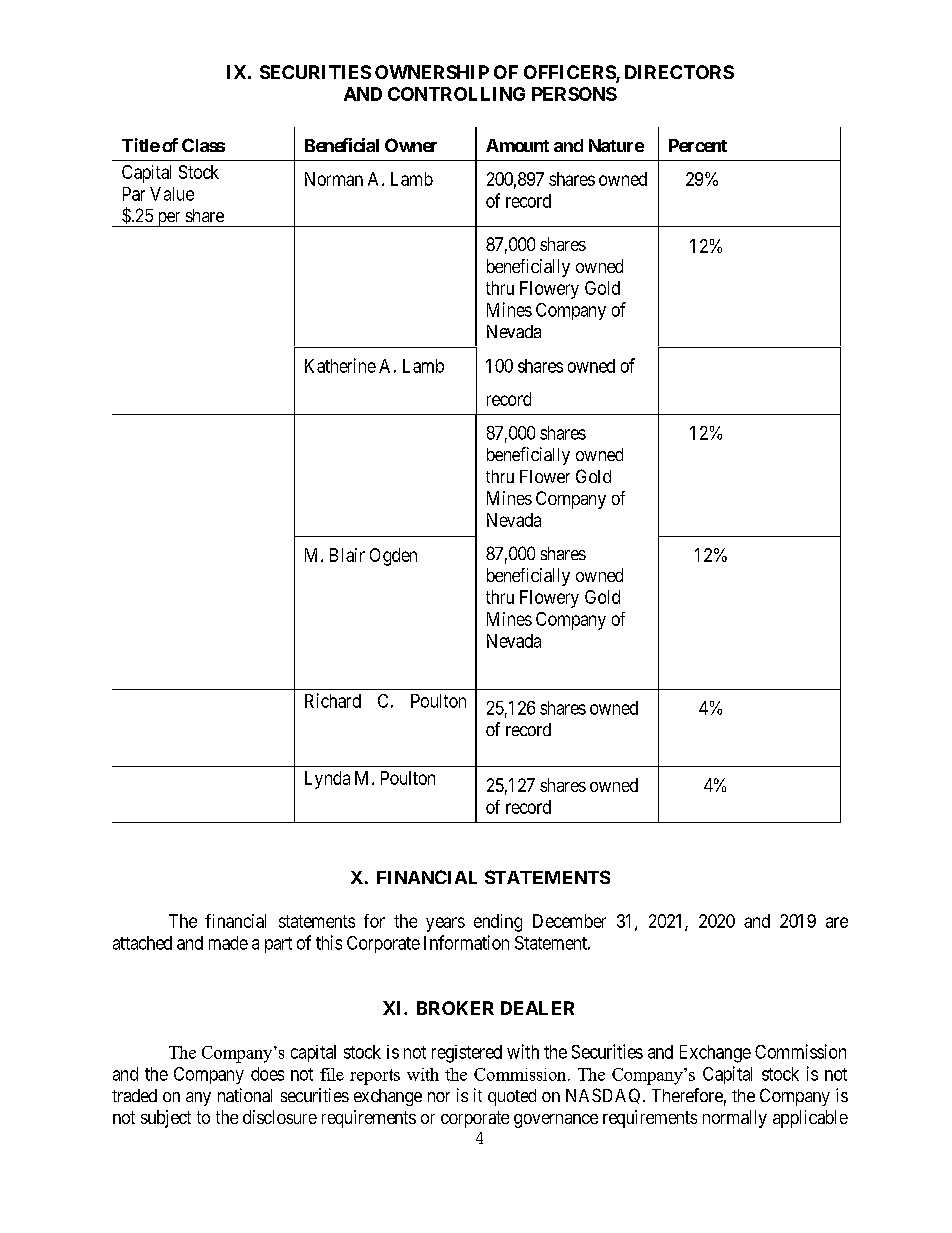  I want to click on CONTROLLING, so click(456, 94).
